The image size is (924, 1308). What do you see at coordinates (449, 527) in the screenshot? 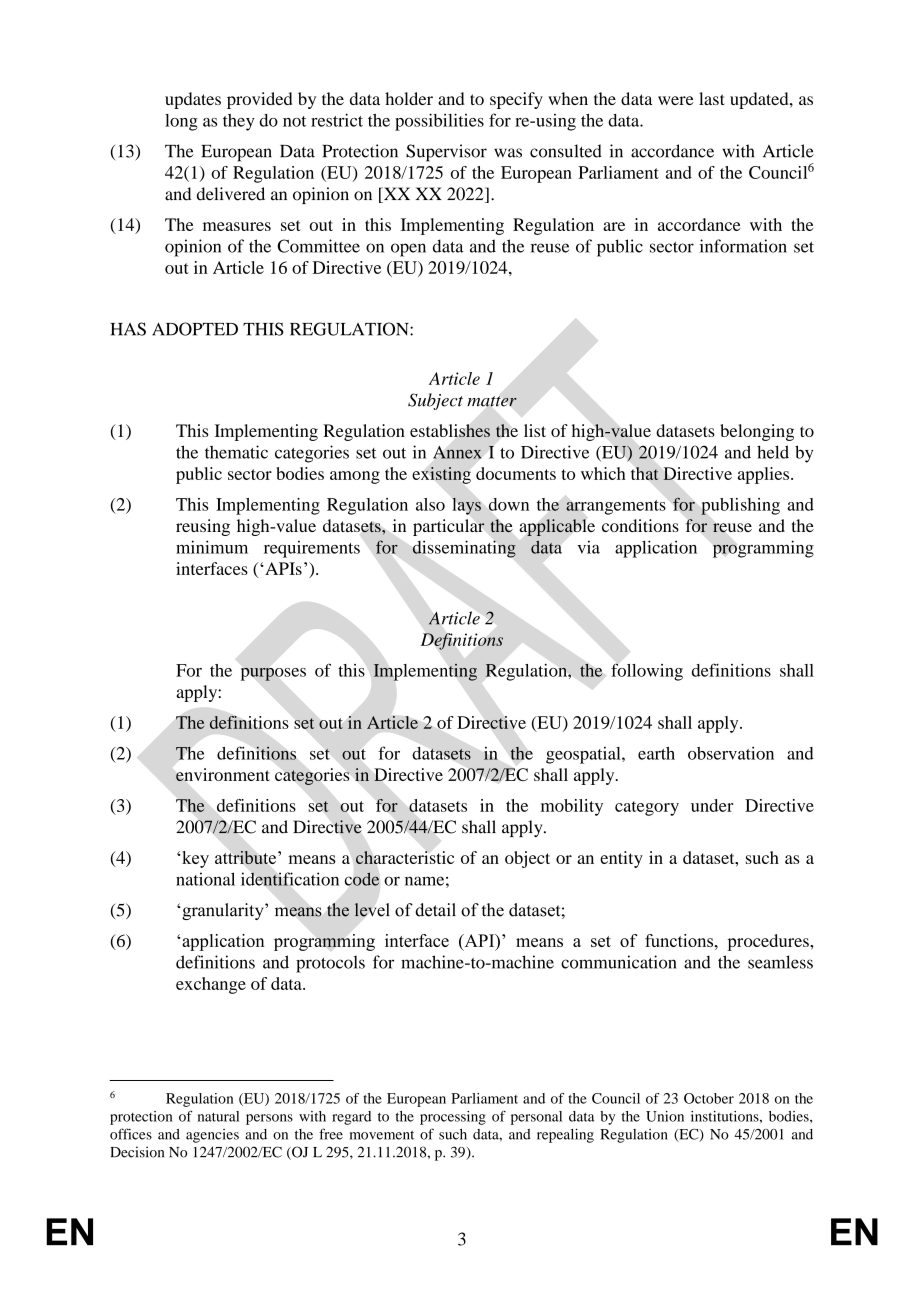
I see `particular` at bounding box center [449, 527].
